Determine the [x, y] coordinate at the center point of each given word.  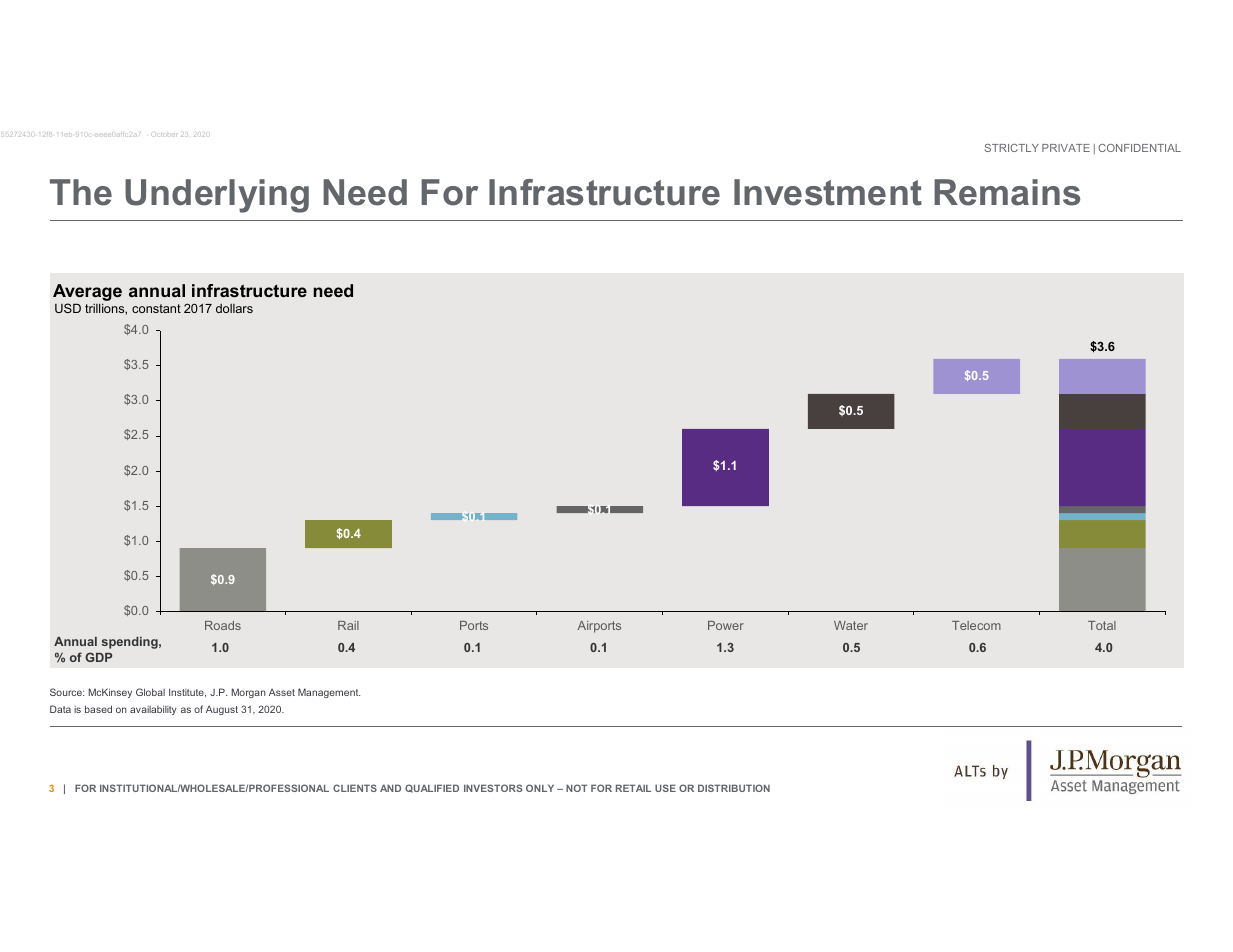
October [156, 133]
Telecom [976, 625]
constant [156, 308]
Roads [223, 625]
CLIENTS [355, 788]
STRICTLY [1012, 148]
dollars [234, 308]
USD [68, 308]
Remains [1007, 192]
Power [726, 625]
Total [1102, 625]
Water [851, 625]
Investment [828, 192]
